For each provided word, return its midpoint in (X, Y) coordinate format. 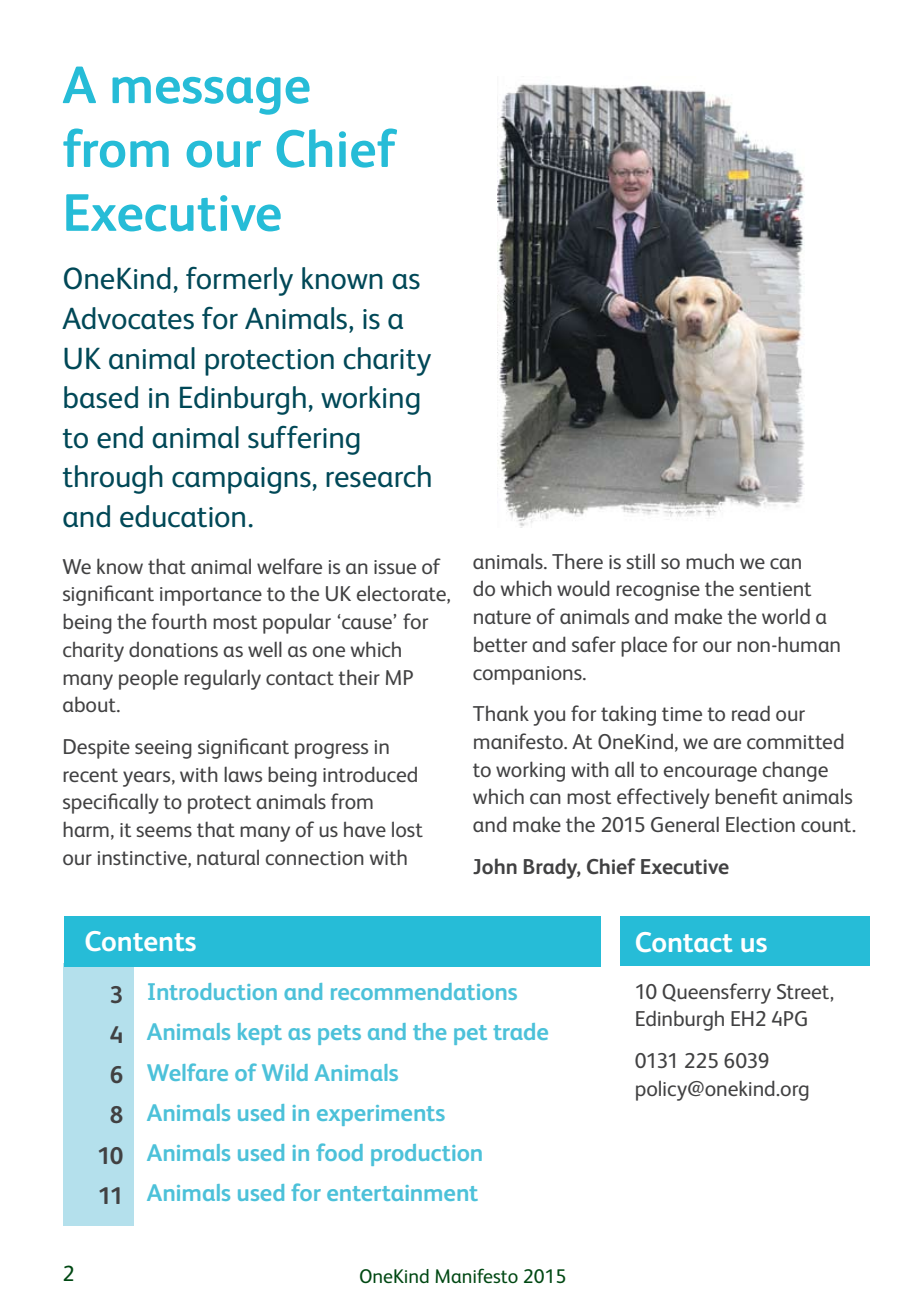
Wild (285, 1072)
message (211, 96)
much (710, 561)
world (786, 616)
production (426, 1155)
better (500, 644)
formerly (239, 281)
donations (173, 649)
